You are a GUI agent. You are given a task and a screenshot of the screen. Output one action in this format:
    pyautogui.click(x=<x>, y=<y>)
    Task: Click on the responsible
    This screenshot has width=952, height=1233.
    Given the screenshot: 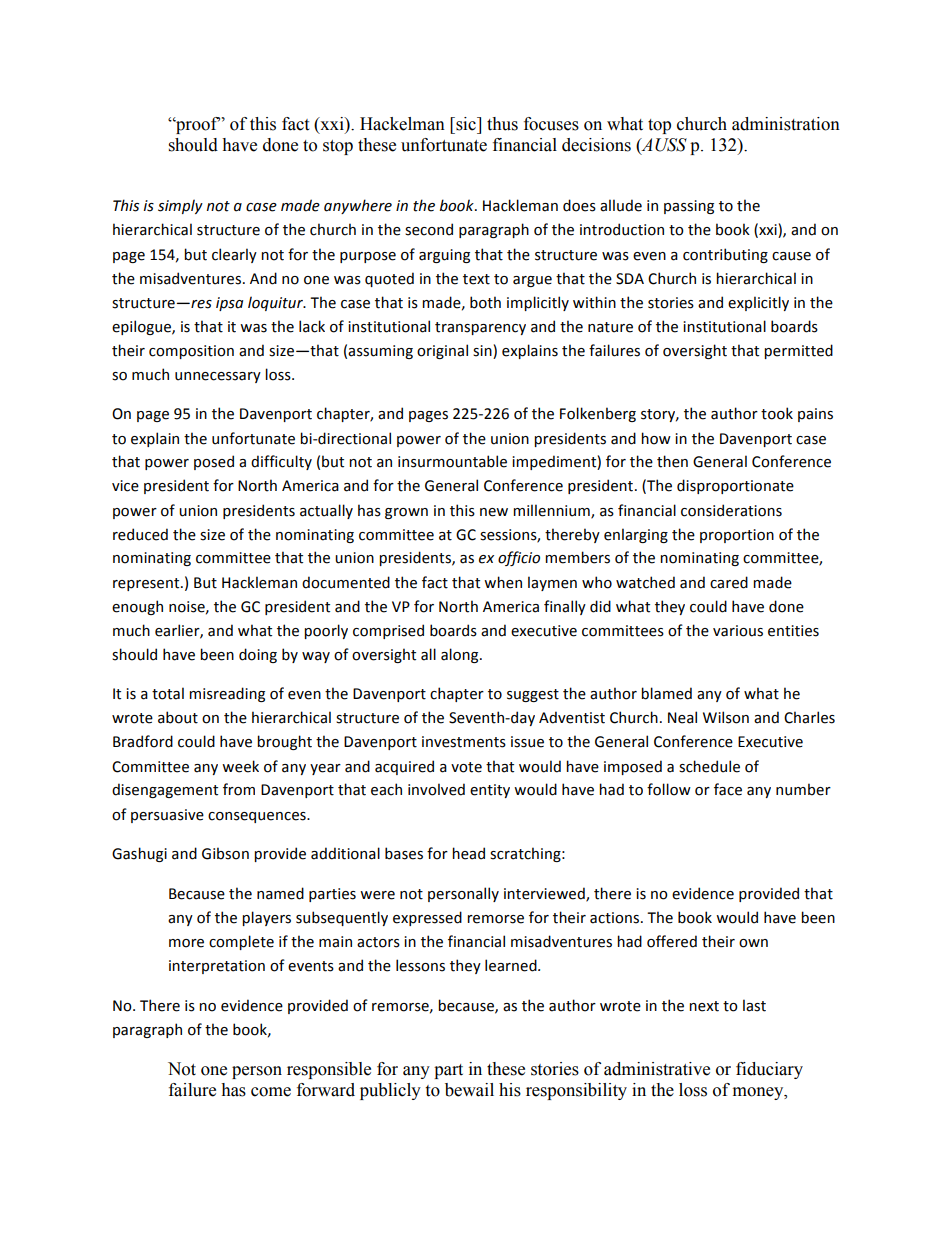 What is the action you would take?
    pyautogui.click(x=329, y=1070)
